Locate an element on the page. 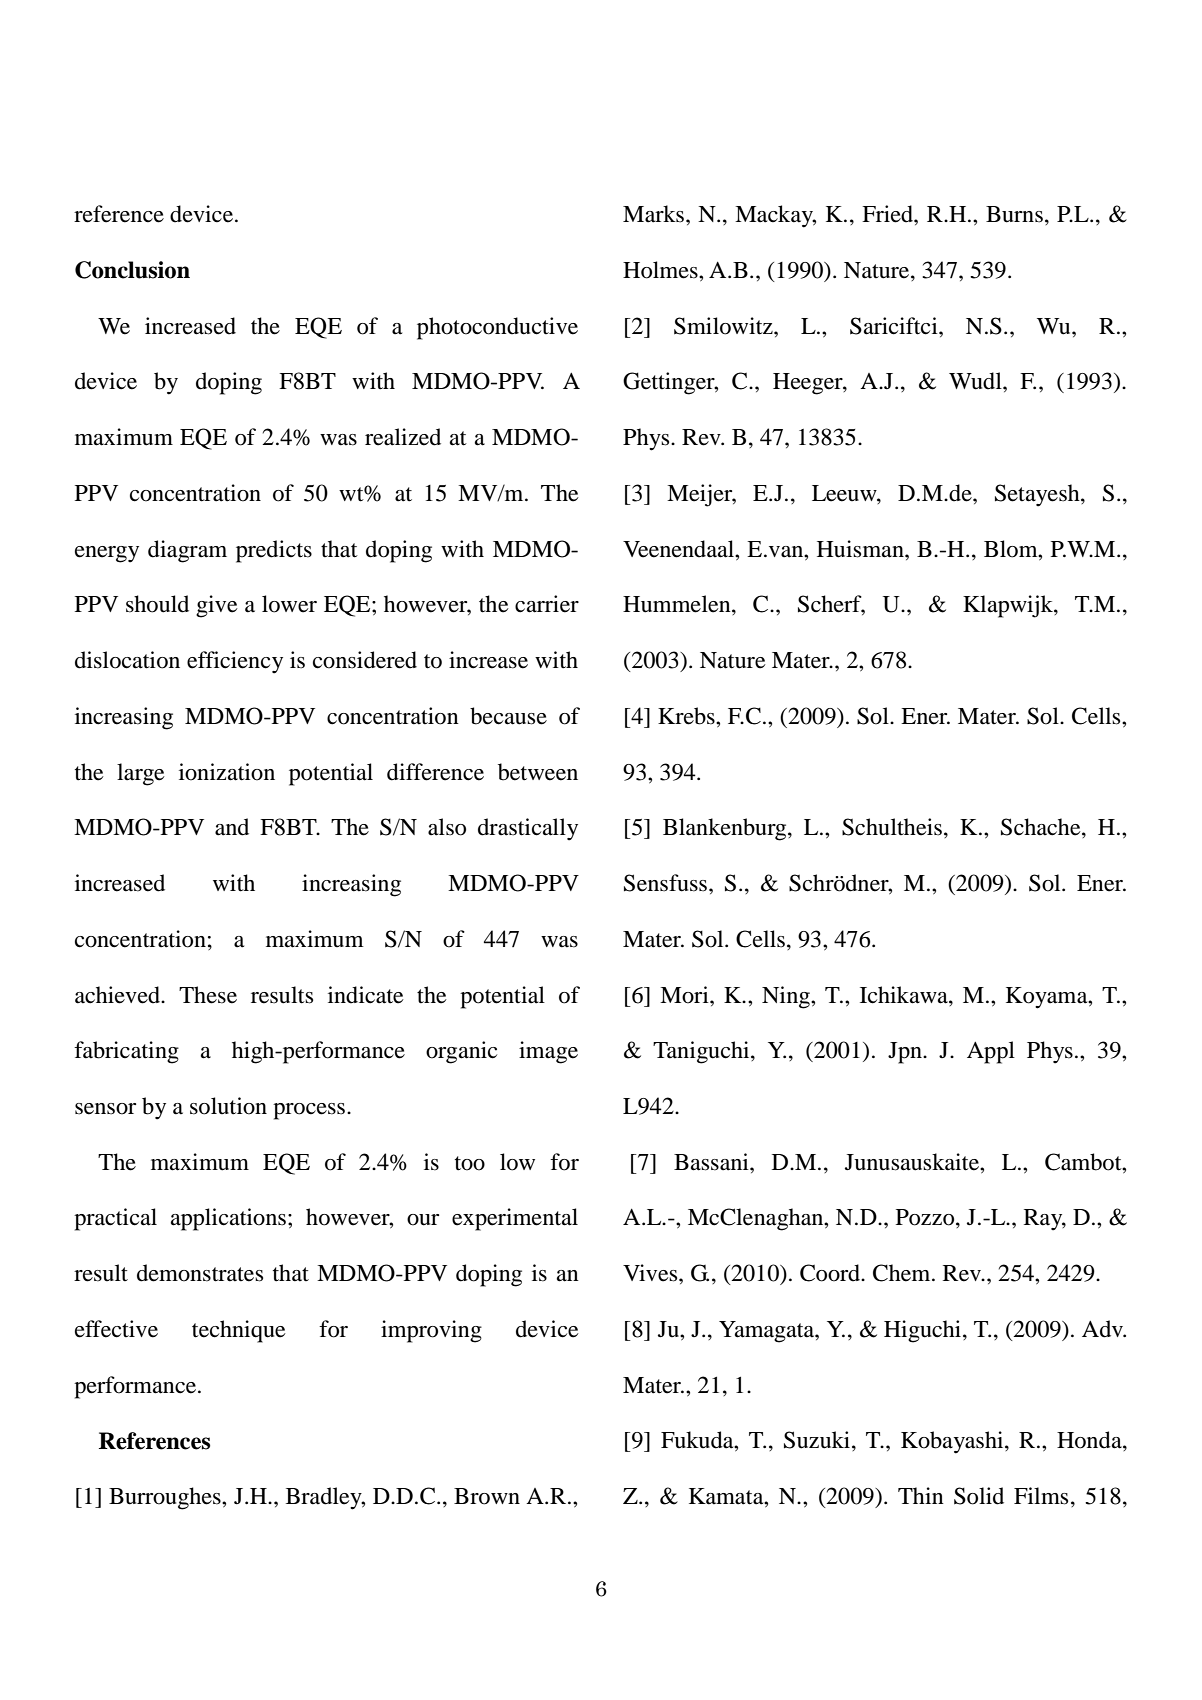 The image size is (1202, 1700). Conclusion is located at coordinates (132, 270).
